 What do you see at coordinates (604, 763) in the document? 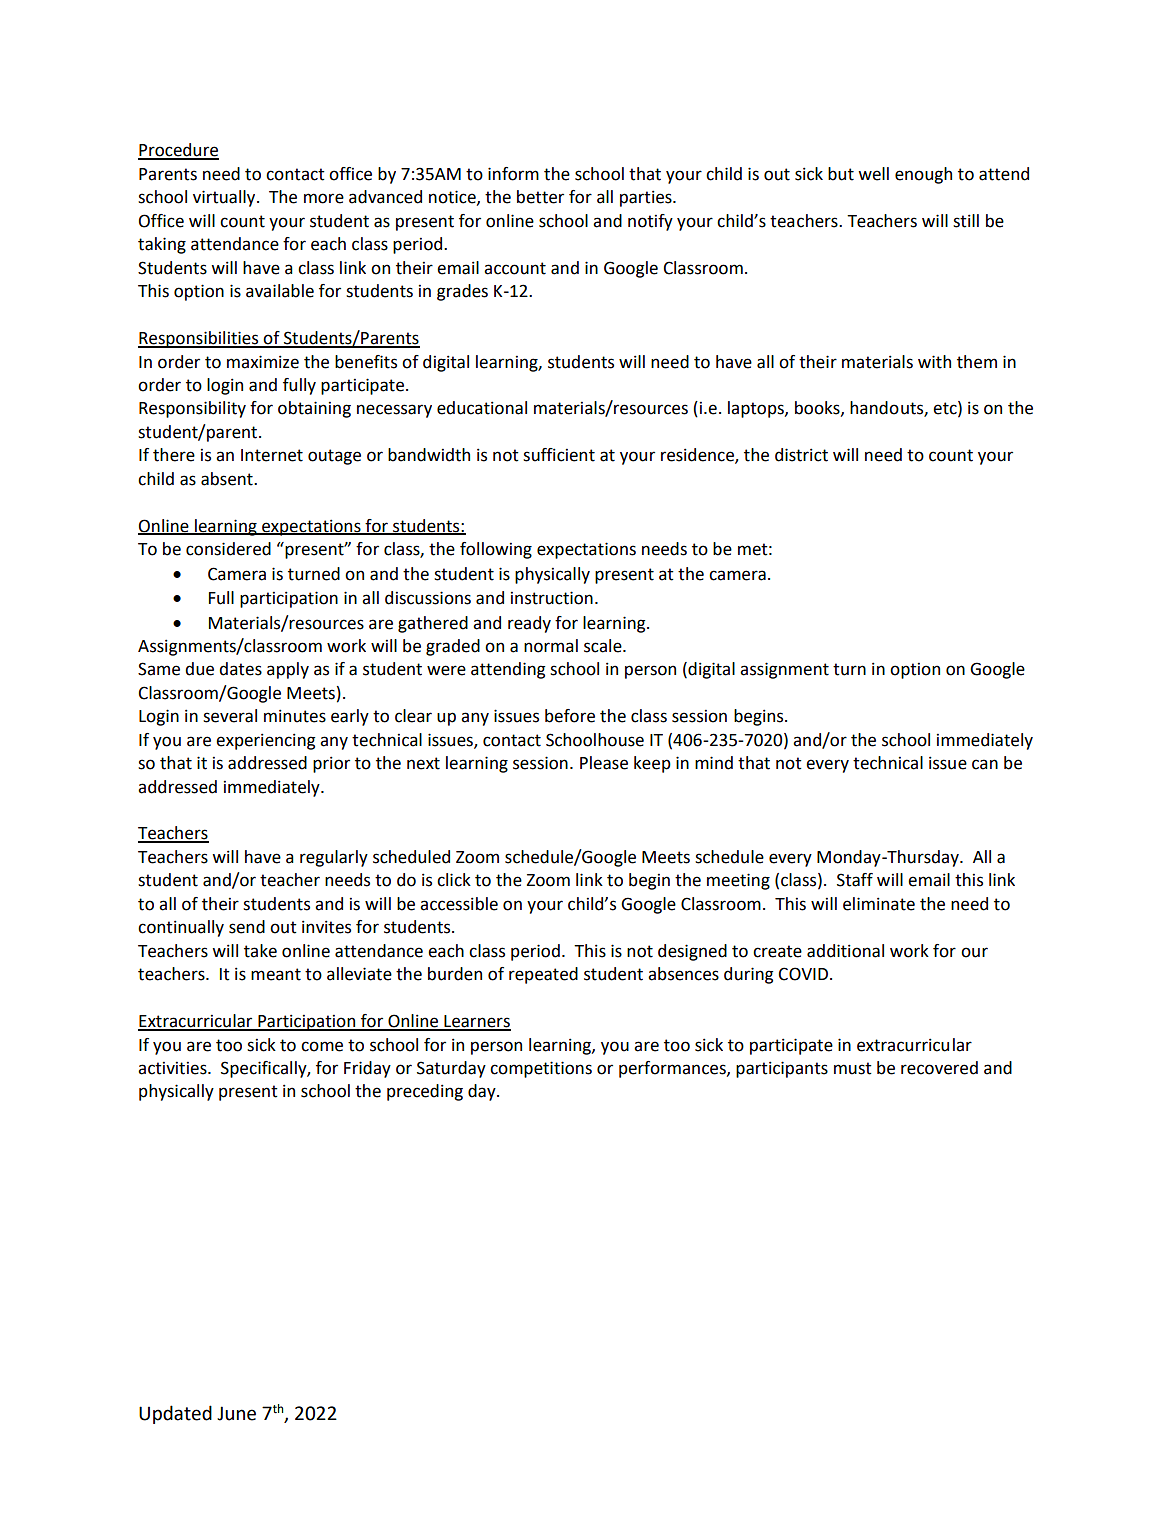
I see `Please` at bounding box center [604, 763].
